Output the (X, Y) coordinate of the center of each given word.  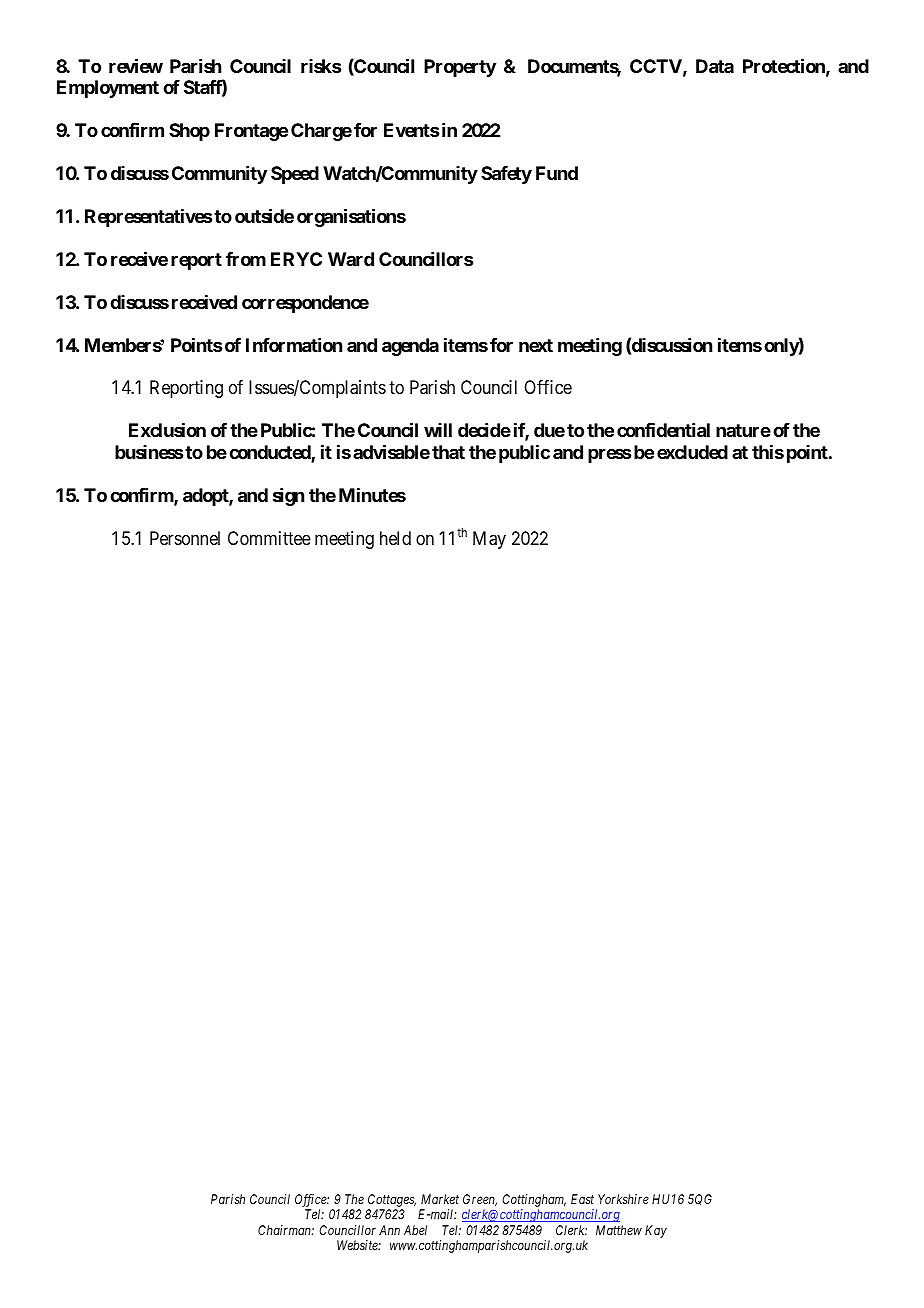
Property (460, 68)
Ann (389, 1230)
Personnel (185, 538)
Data (715, 66)
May (489, 540)
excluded (692, 452)
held (395, 538)
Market (440, 1199)
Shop (189, 132)
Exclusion (167, 430)
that (448, 452)
